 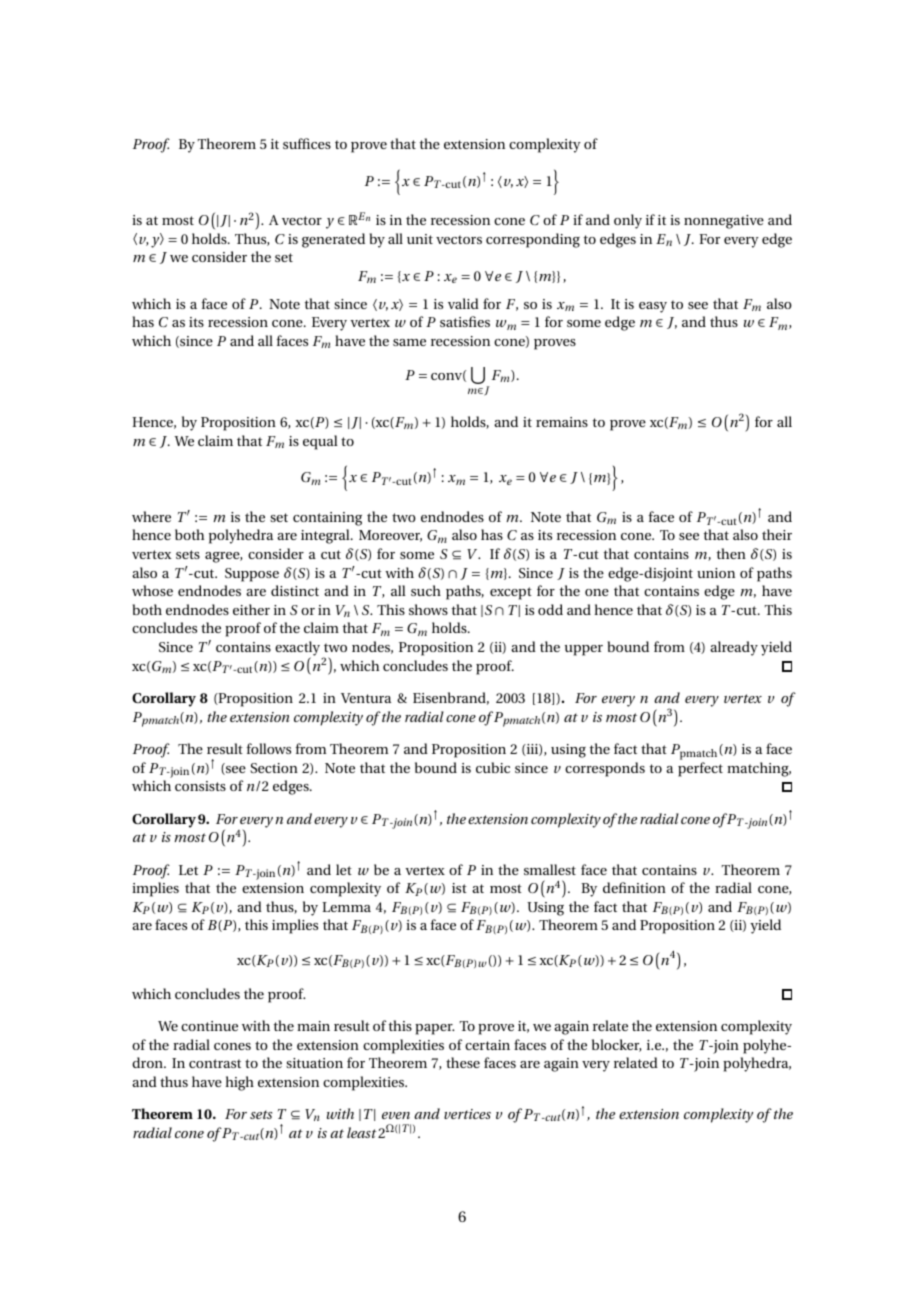 I want to click on then, so click(x=731, y=553).
